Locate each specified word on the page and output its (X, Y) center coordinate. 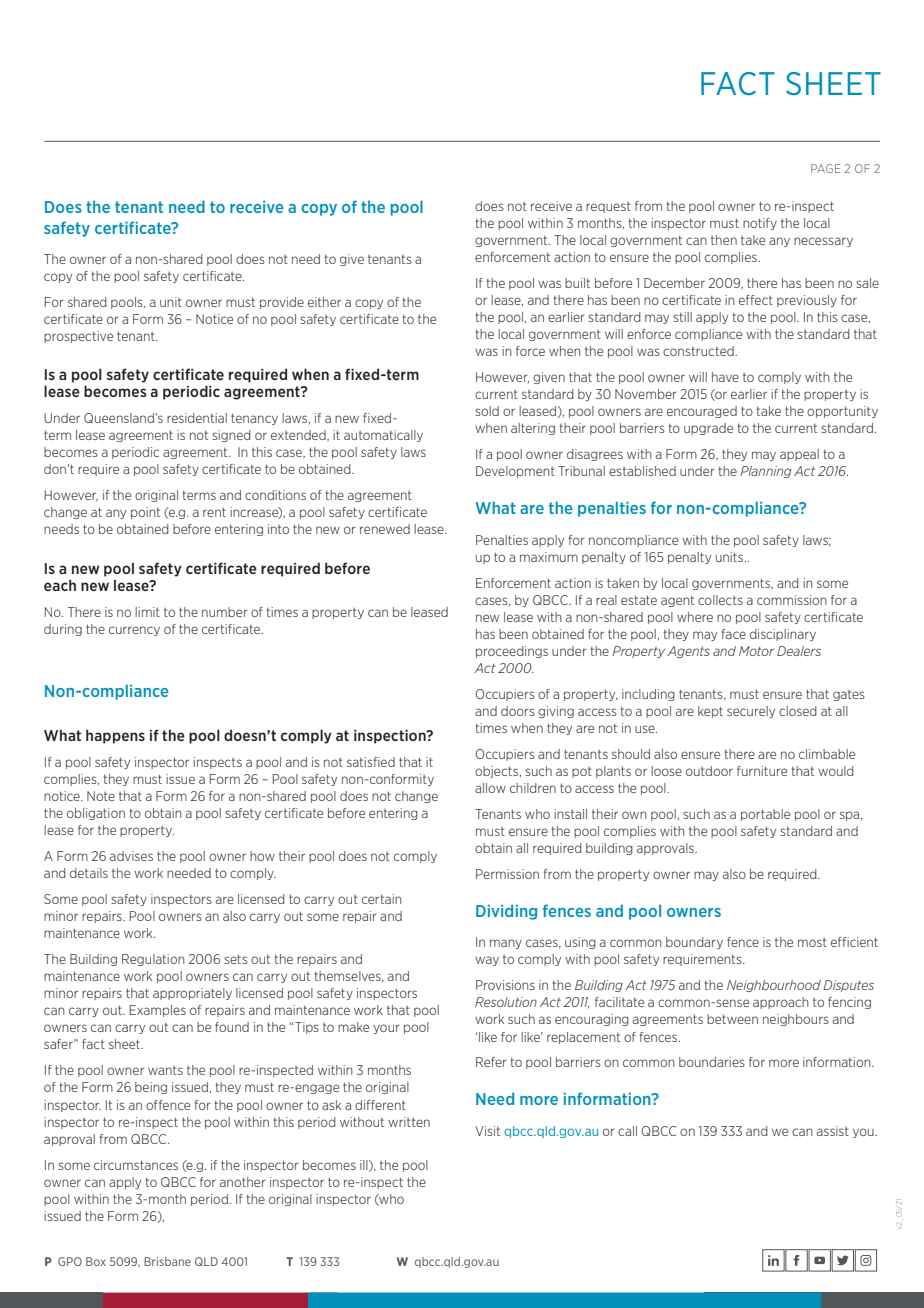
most (812, 942)
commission (792, 600)
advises (131, 856)
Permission (507, 874)
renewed (385, 529)
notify (760, 224)
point (145, 513)
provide (282, 303)
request (608, 207)
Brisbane (167, 1261)
